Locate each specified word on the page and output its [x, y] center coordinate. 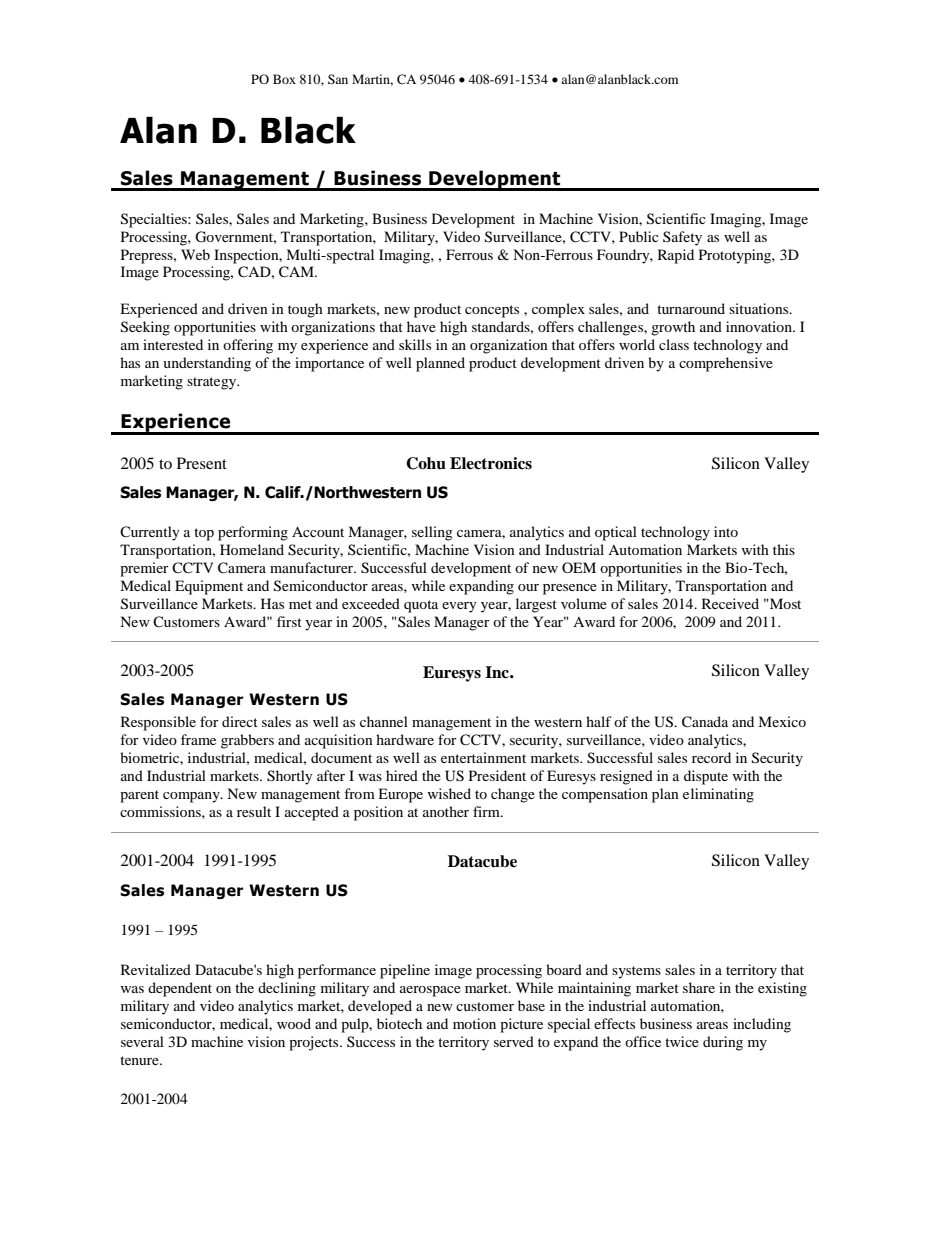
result [254, 811]
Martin [372, 80]
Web [195, 254]
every [459, 607]
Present [202, 463]
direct [240, 721]
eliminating [718, 795]
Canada [705, 722]
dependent [180, 989]
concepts [492, 311]
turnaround [691, 308]
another [446, 811]
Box [284, 79]
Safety [682, 238]
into [726, 531]
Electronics [491, 463]
